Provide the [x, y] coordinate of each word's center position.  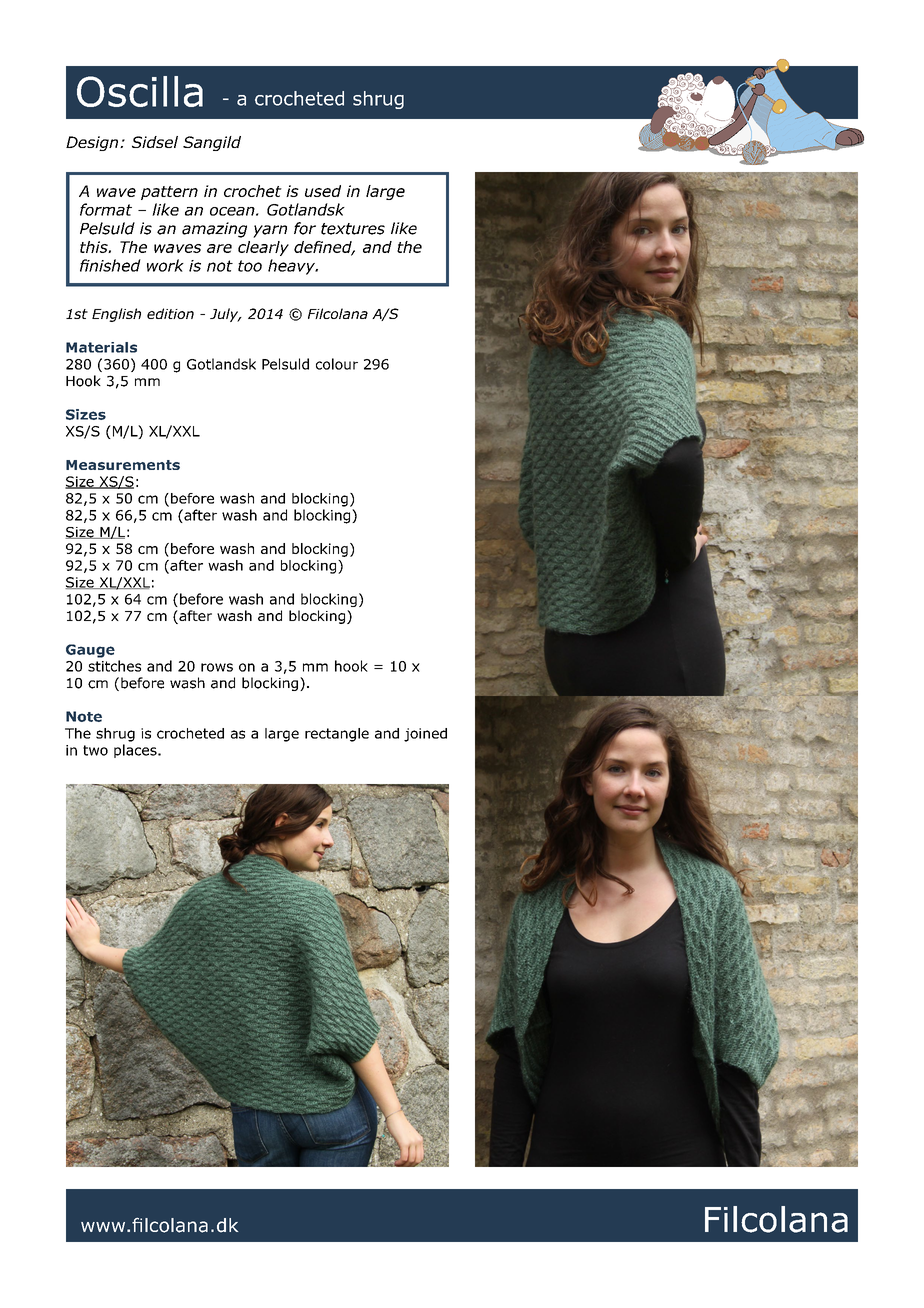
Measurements [123, 465]
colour [337, 364]
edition [170, 313]
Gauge [90, 651]
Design [93, 143]
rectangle [337, 735]
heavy [293, 267]
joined [425, 735]
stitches [114, 666]
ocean [233, 211]
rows [217, 667]
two [95, 750]
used [323, 191]
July [225, 315]
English [116, 315]
